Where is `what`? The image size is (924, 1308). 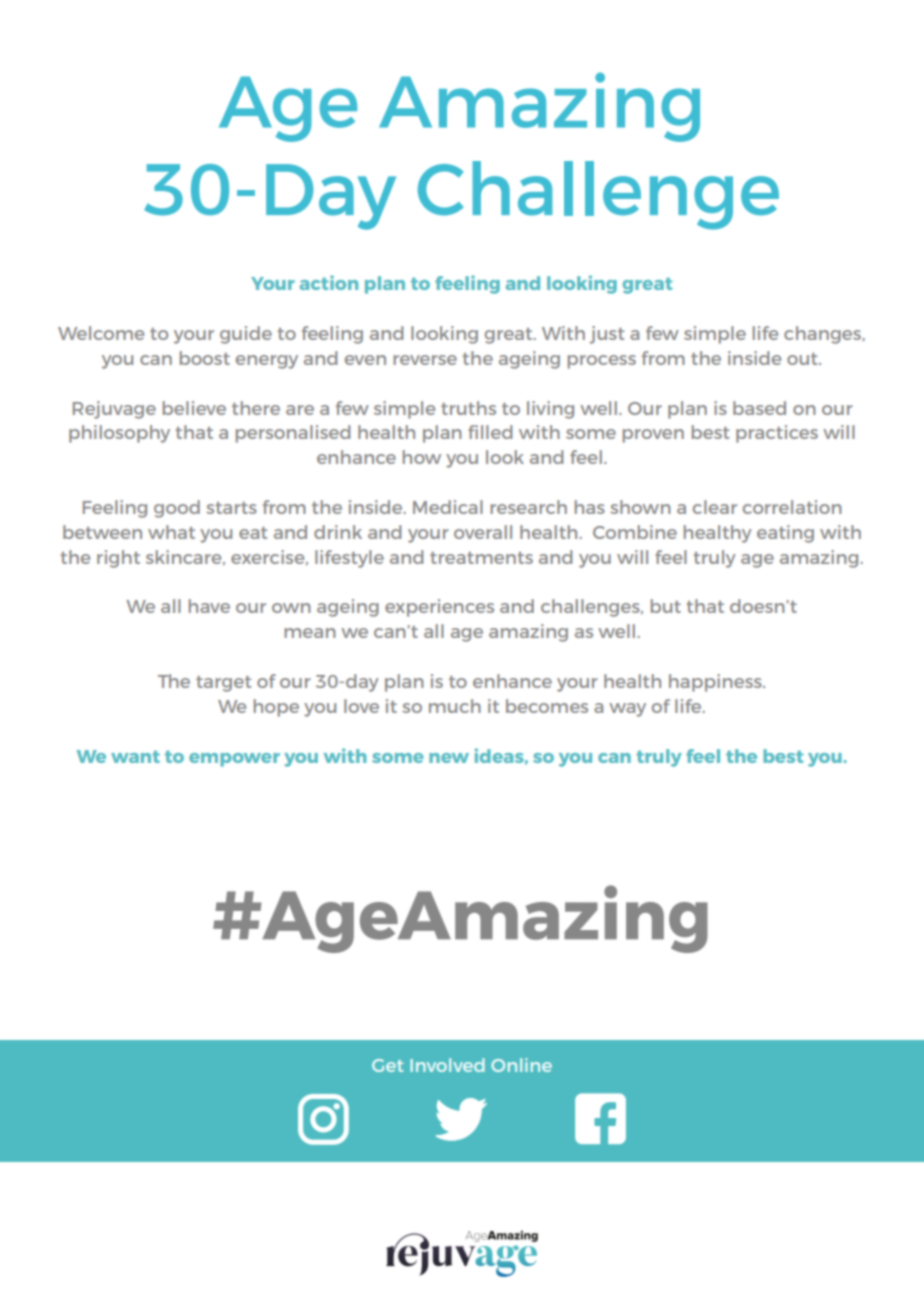
what is located at coordinates (171, 532).
